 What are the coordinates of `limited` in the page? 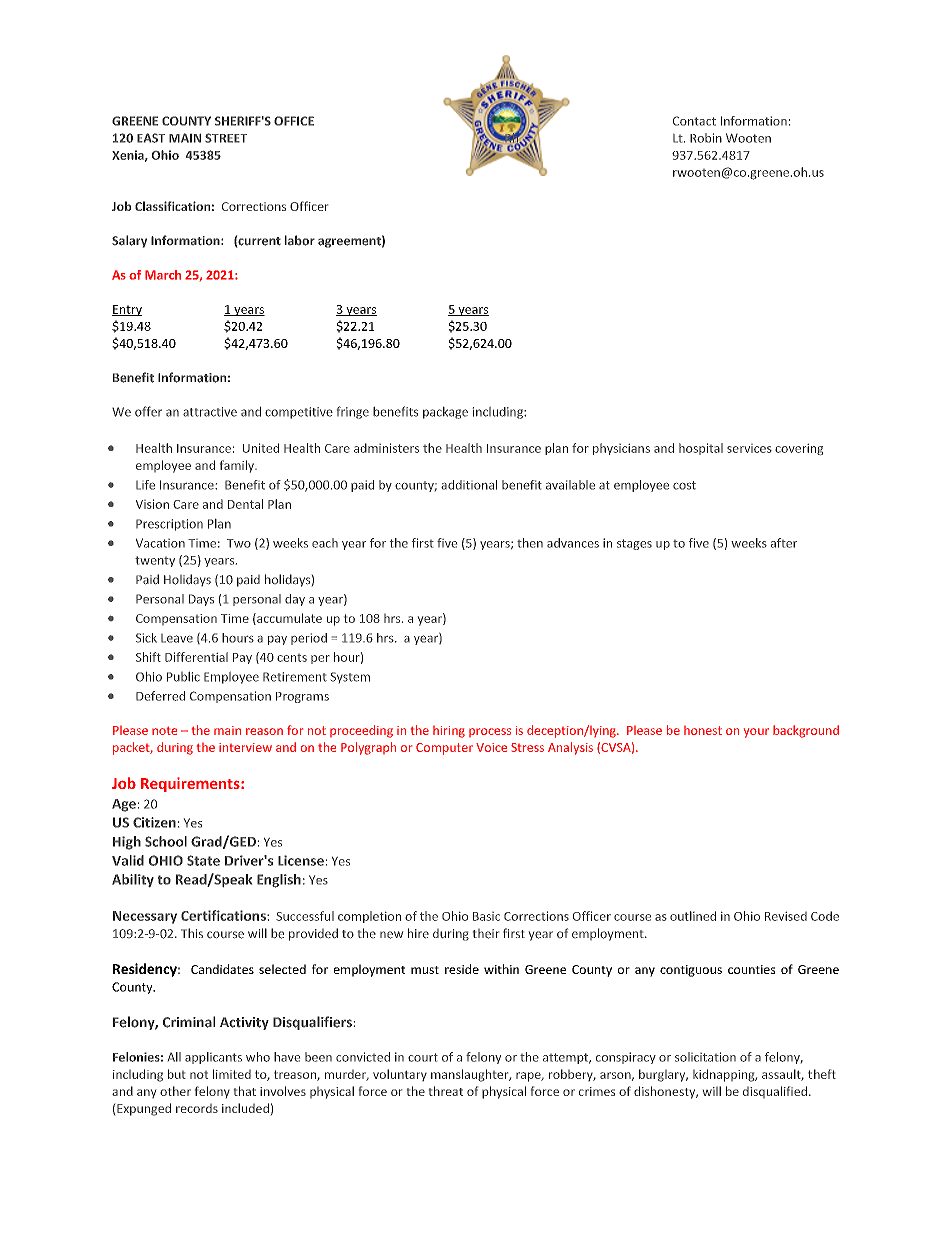 It's located at (232, 1074).
